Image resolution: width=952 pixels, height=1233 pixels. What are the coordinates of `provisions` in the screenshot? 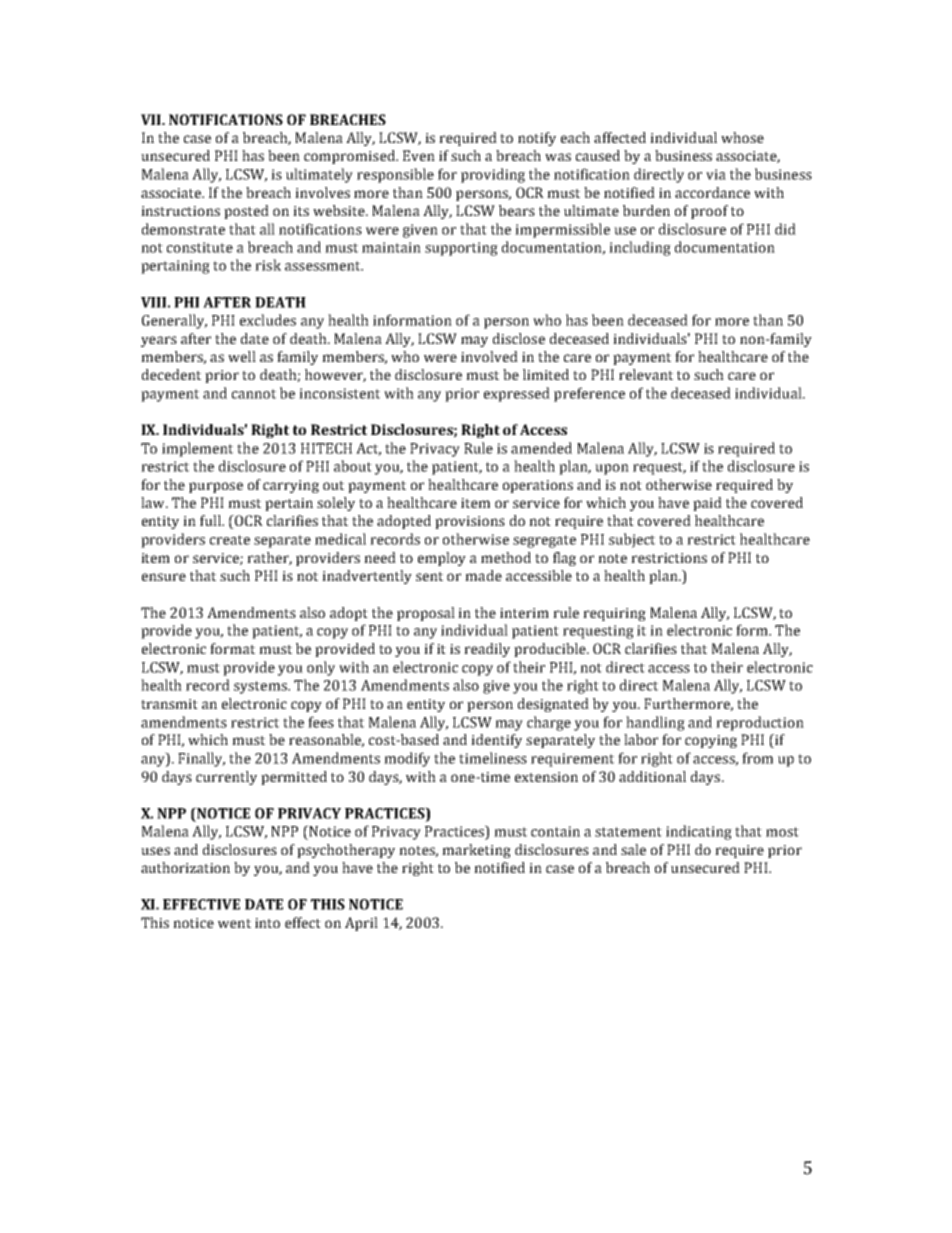 It's located at (470, 522).
